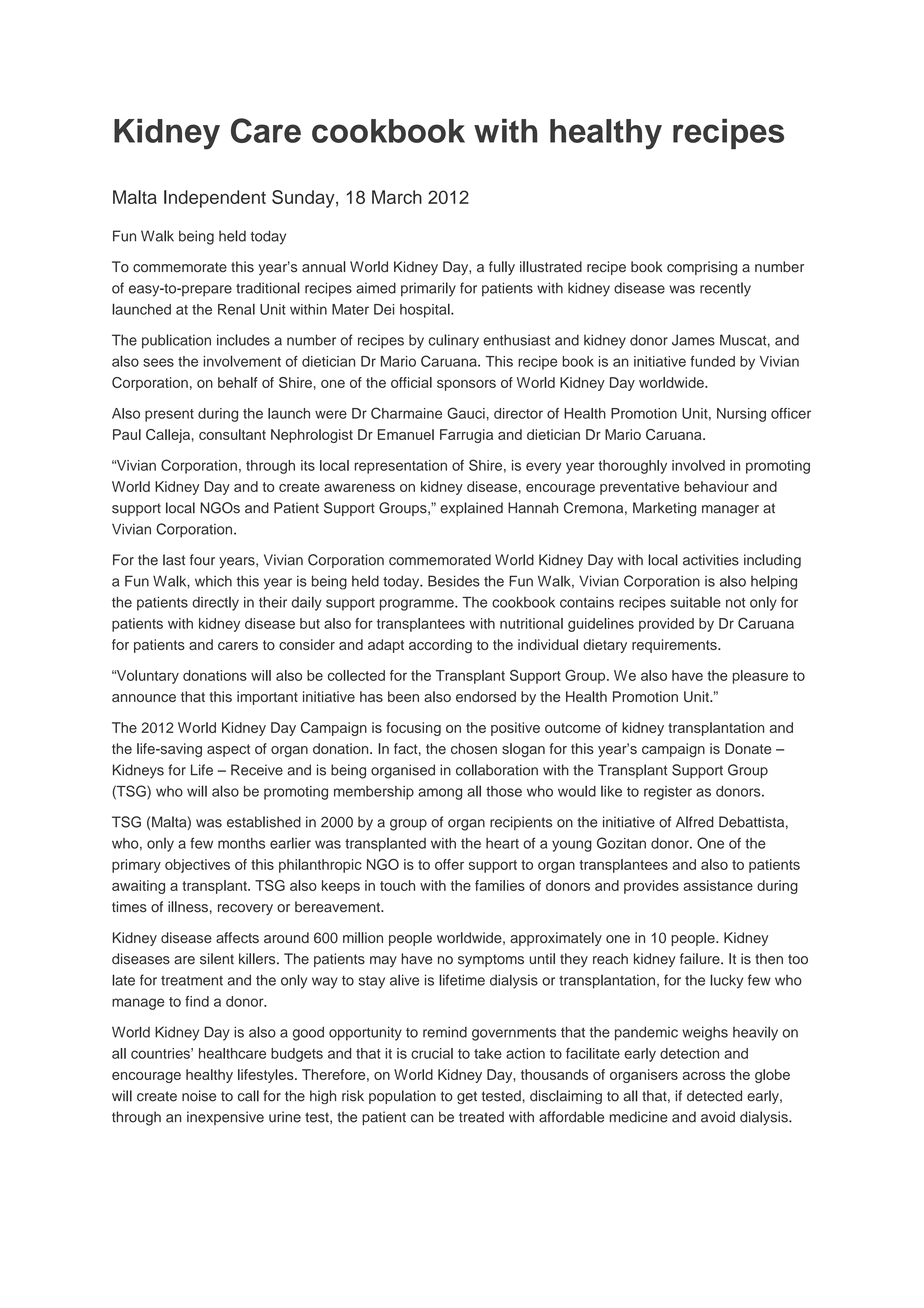 The image size is (924, 1308). What do you see at coordinates (698, 465) in the screenshot?
I see `involved` at bounding box center [698, 465].
